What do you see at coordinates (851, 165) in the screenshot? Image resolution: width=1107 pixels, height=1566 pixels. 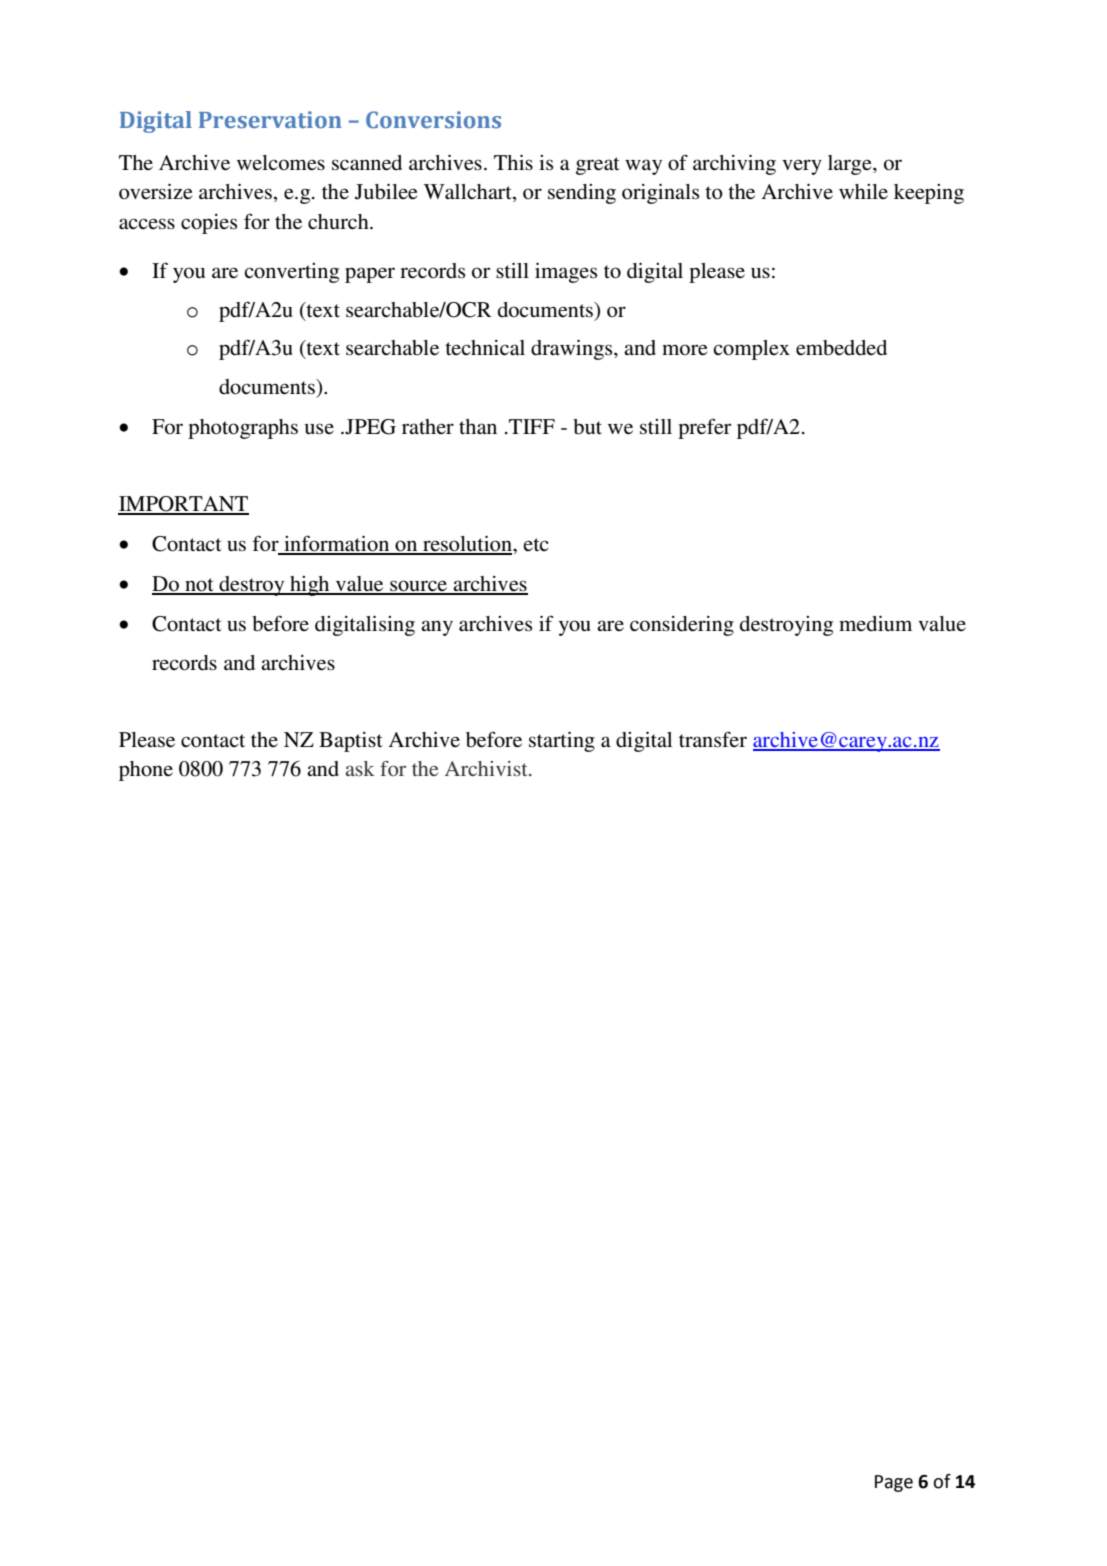 I see `large` at bounding box center [851, 165].
